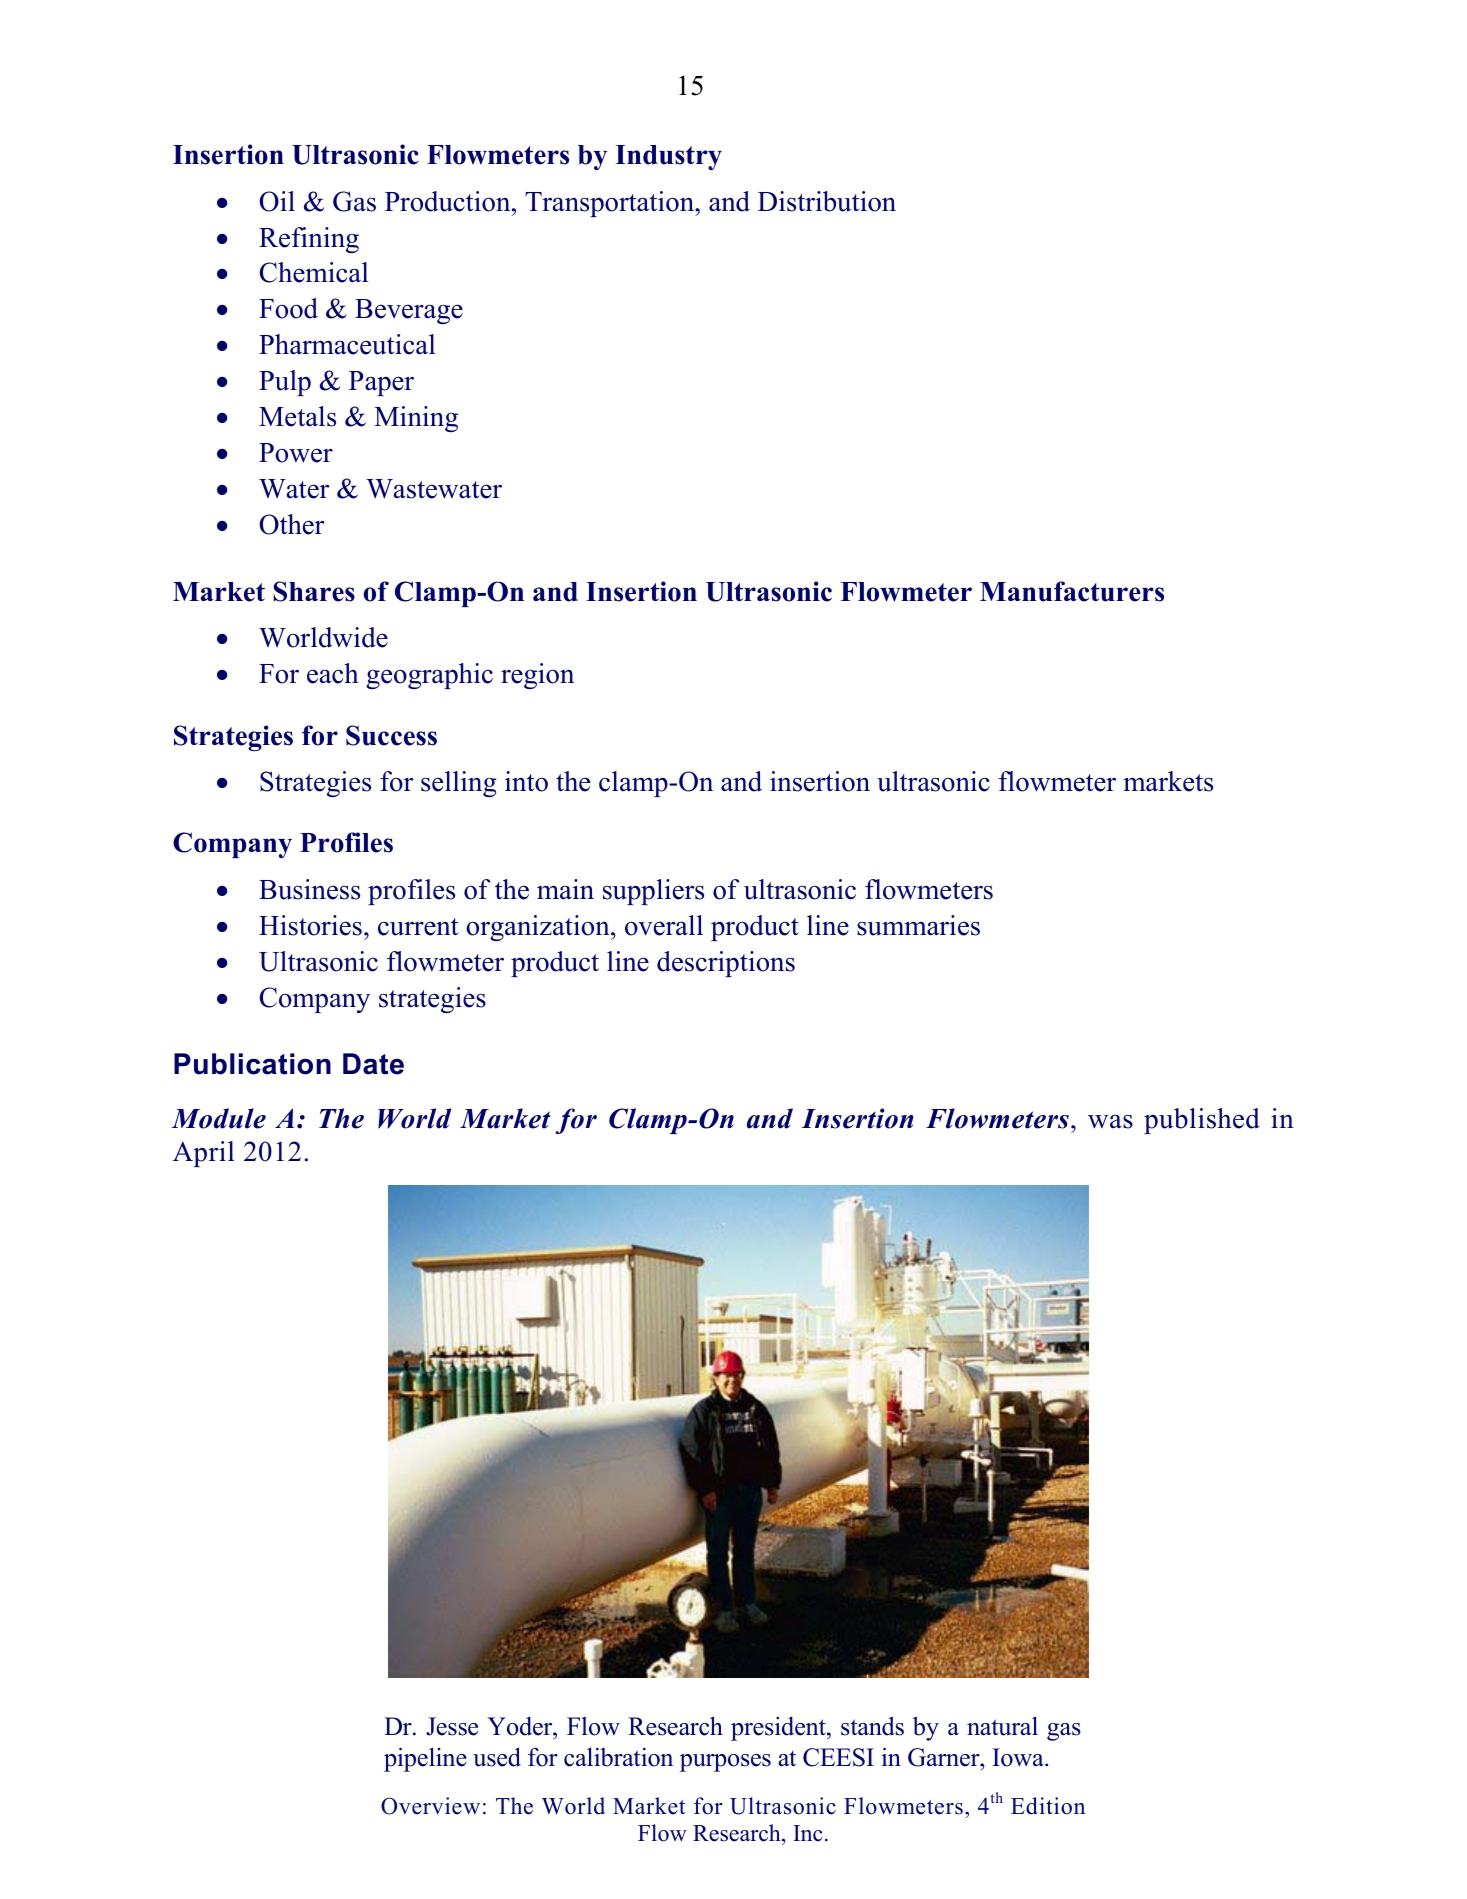 Image resolution: width=1467 pixels, height=1899 pixels. Describe the element at coordinates (430, 1806) in the screenshot. I see `Overview` at that location.
